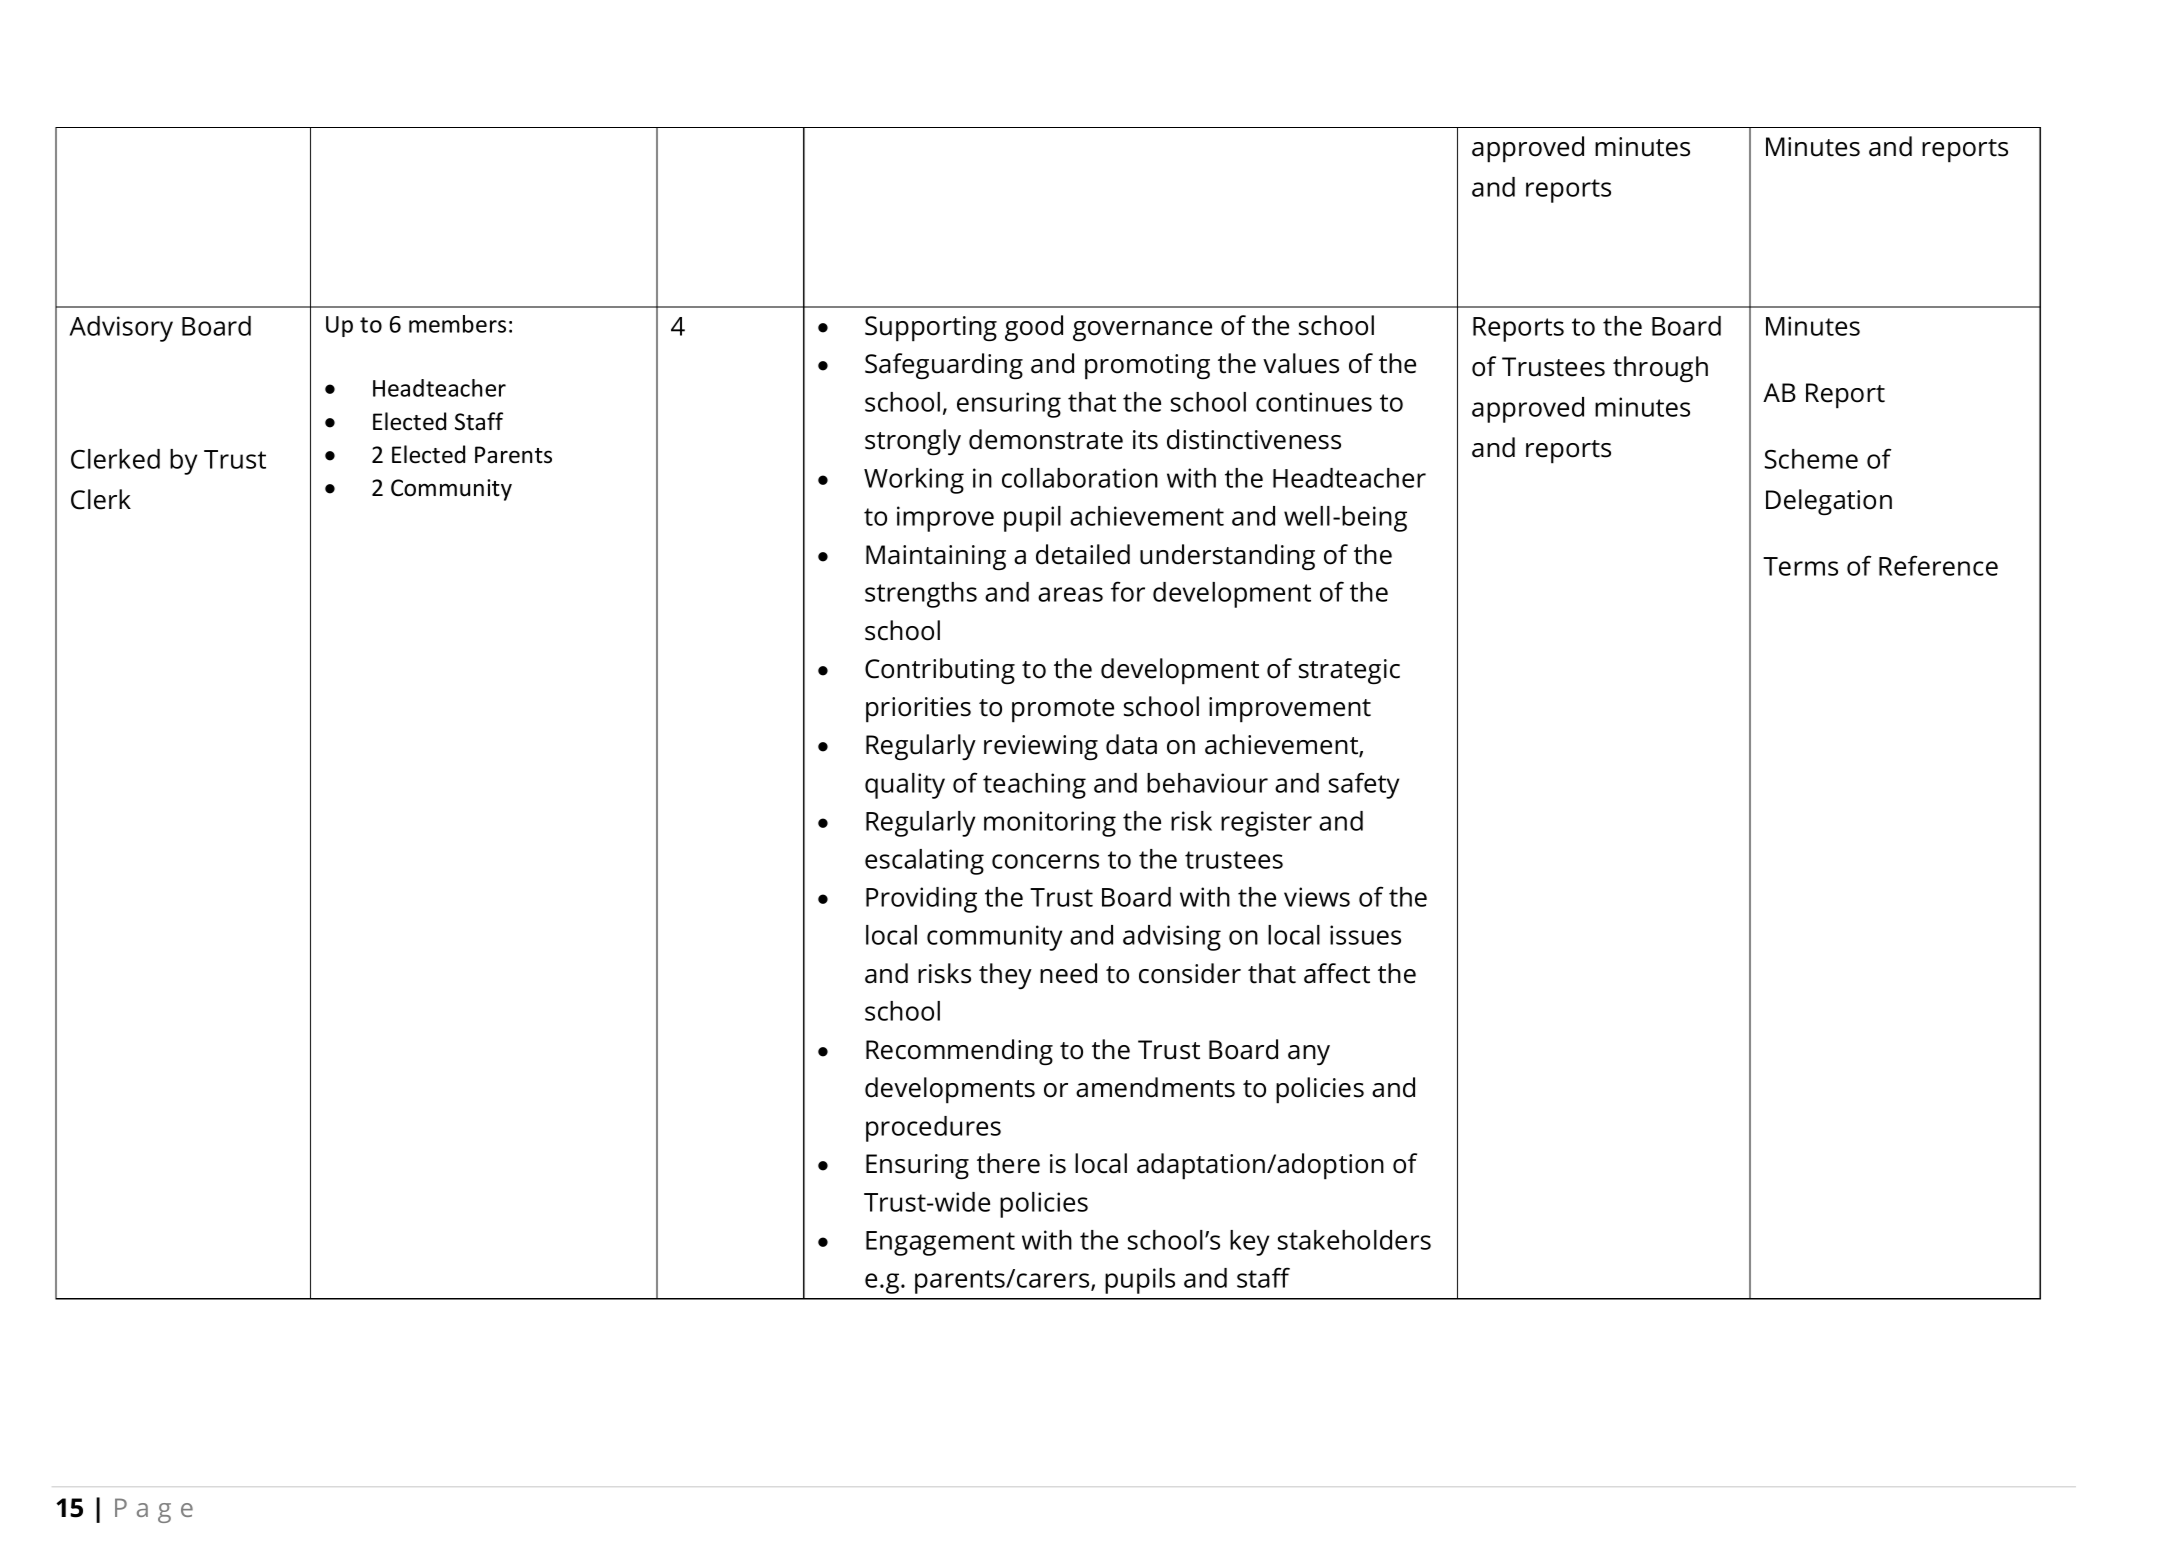  Describe the element at coordinates (1660, 369) in the screenshot. I see `through` at that location.
